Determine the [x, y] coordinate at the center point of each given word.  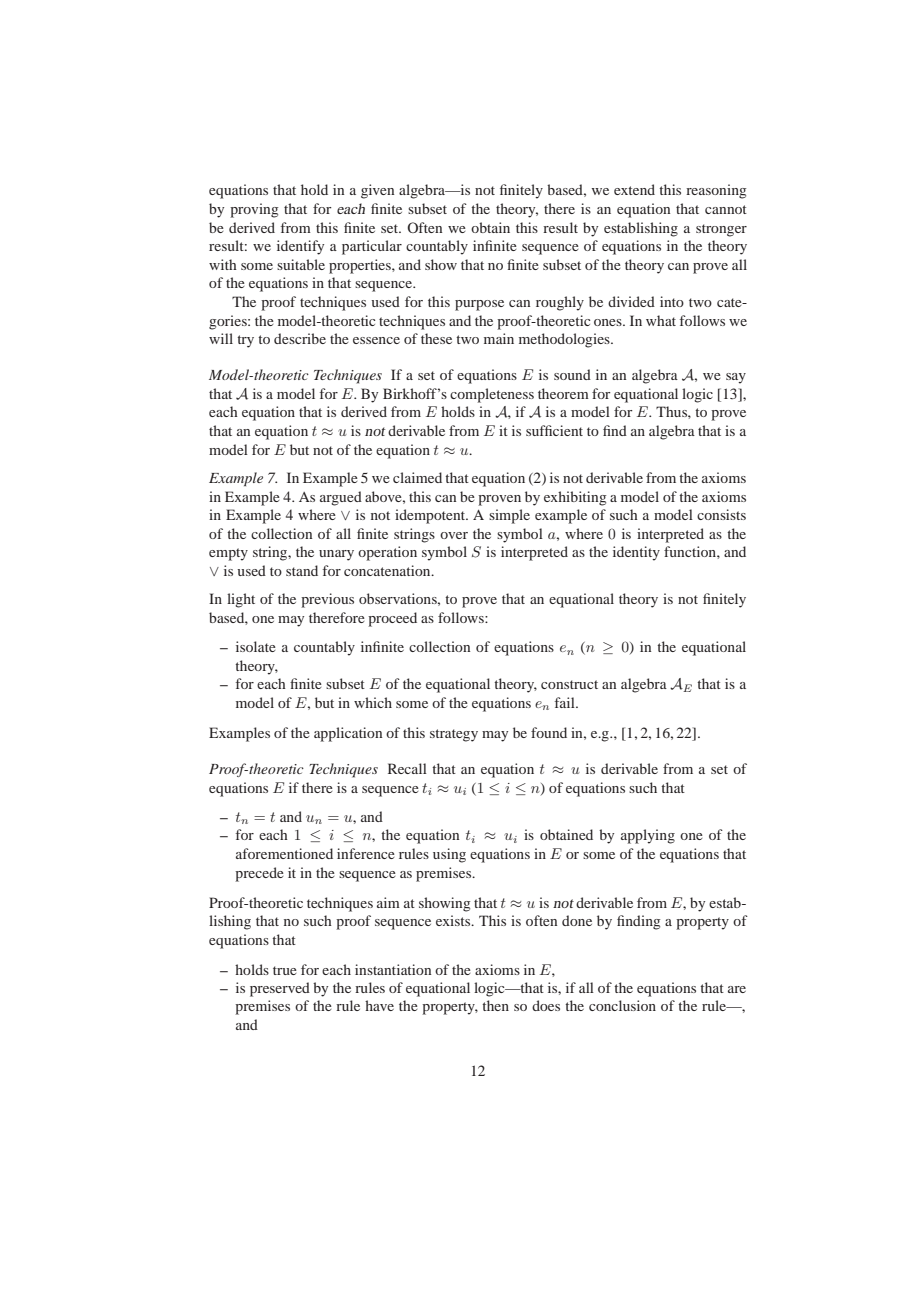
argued [341, 498]
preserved [280, 989]
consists [721, 514]
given [377, 191]
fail [566, 702]
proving [254, 210]
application [348, 734]
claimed [417, 477]
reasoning [716, 191]
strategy [454, 735]
